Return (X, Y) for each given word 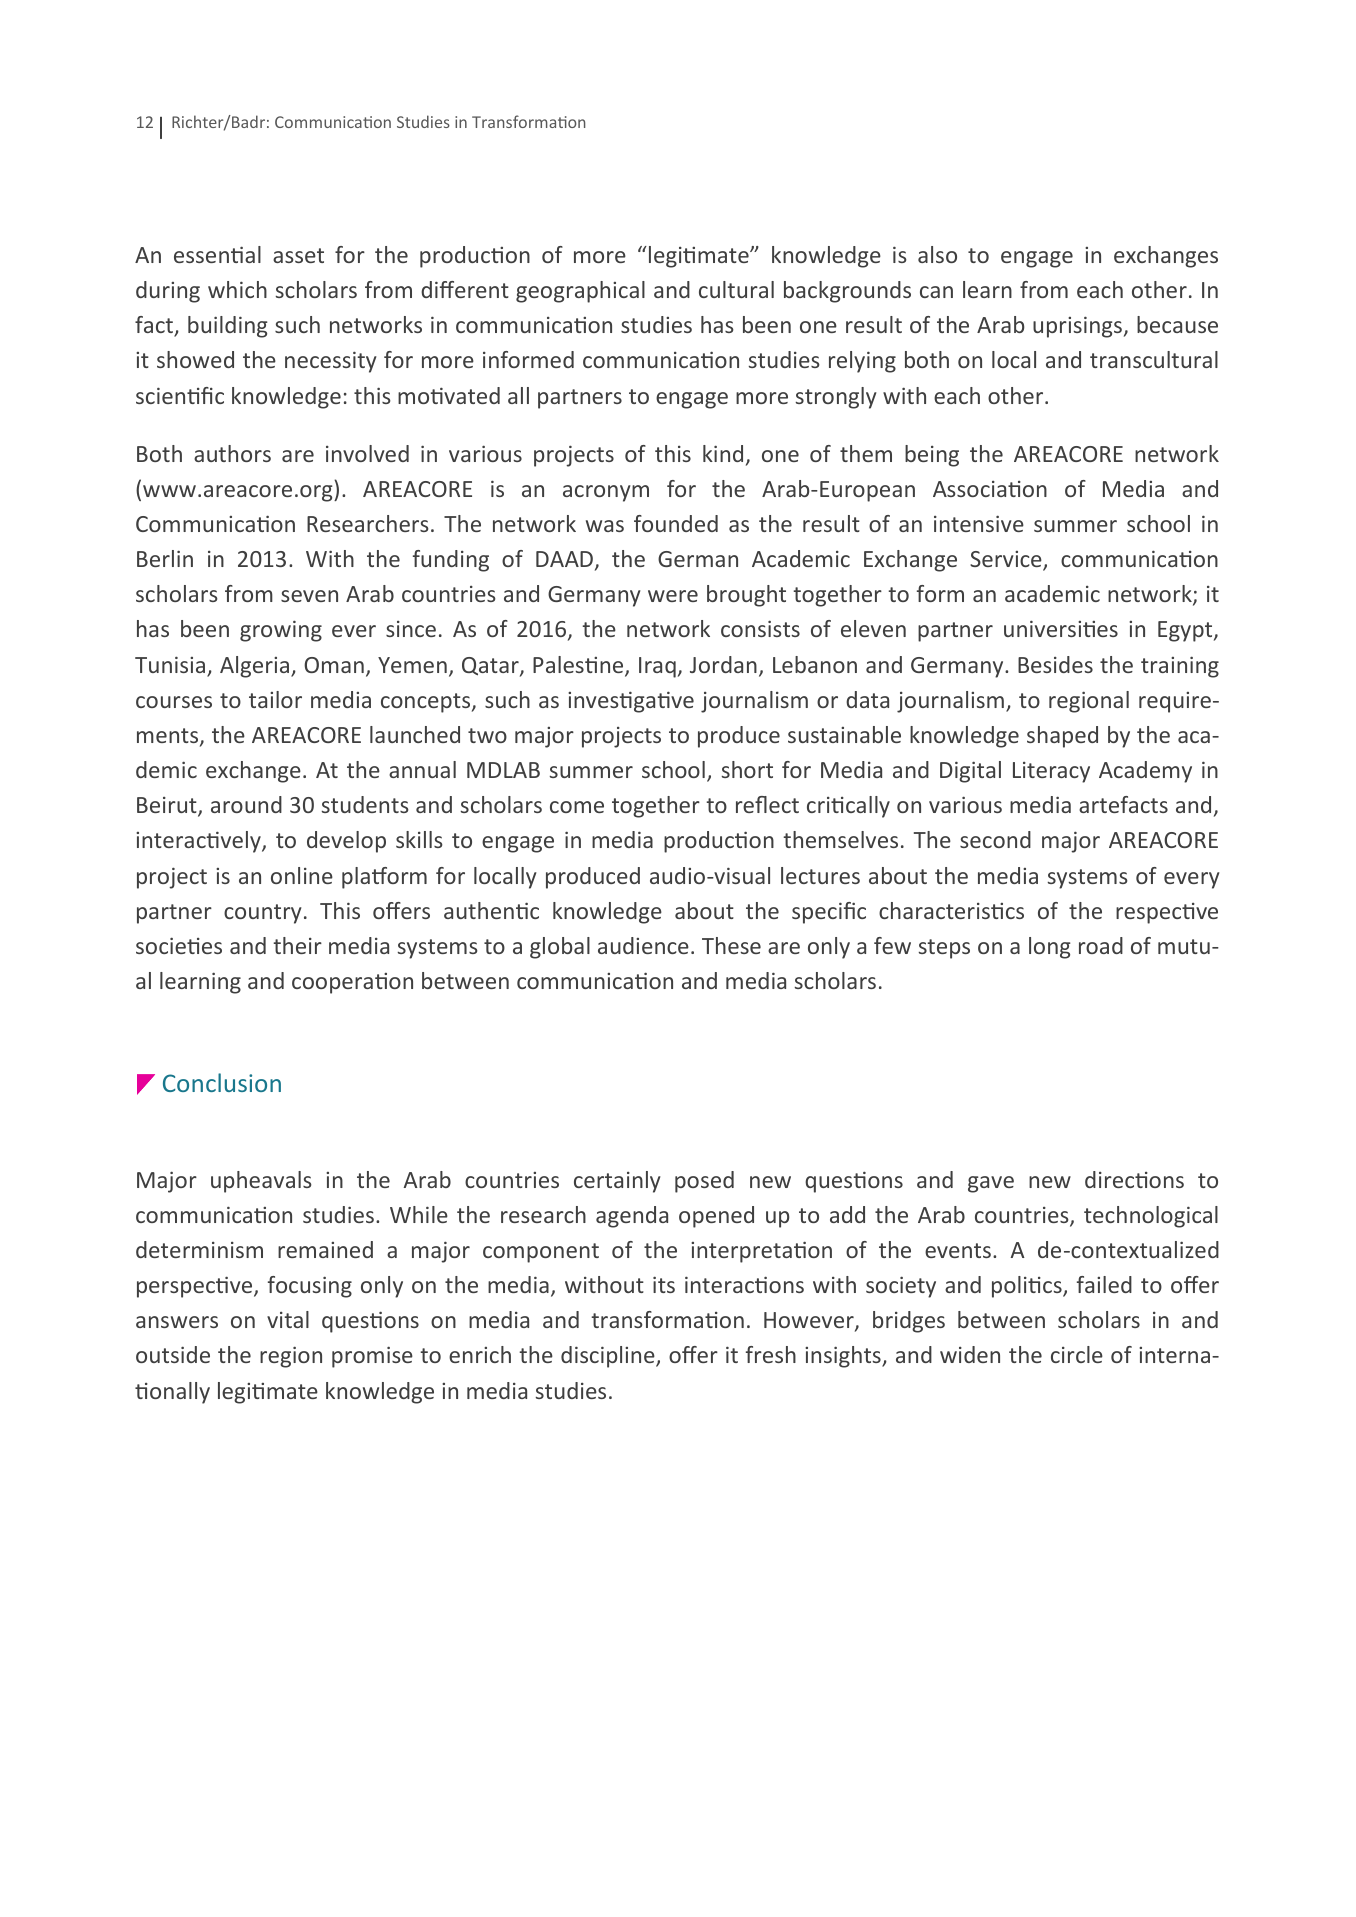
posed (704, 1182)
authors (232, 453)
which (237, 289)
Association (990, 489)
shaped (1062, 737)
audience (643, 945)
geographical (580, 292)
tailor (275, 699)
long (1049, 948)
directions (1134, 1179)
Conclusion (222, 1082)
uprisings (1077, 327)
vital (288, 1319)
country (263, 914)
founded (676, 523)
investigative (631, 702)
